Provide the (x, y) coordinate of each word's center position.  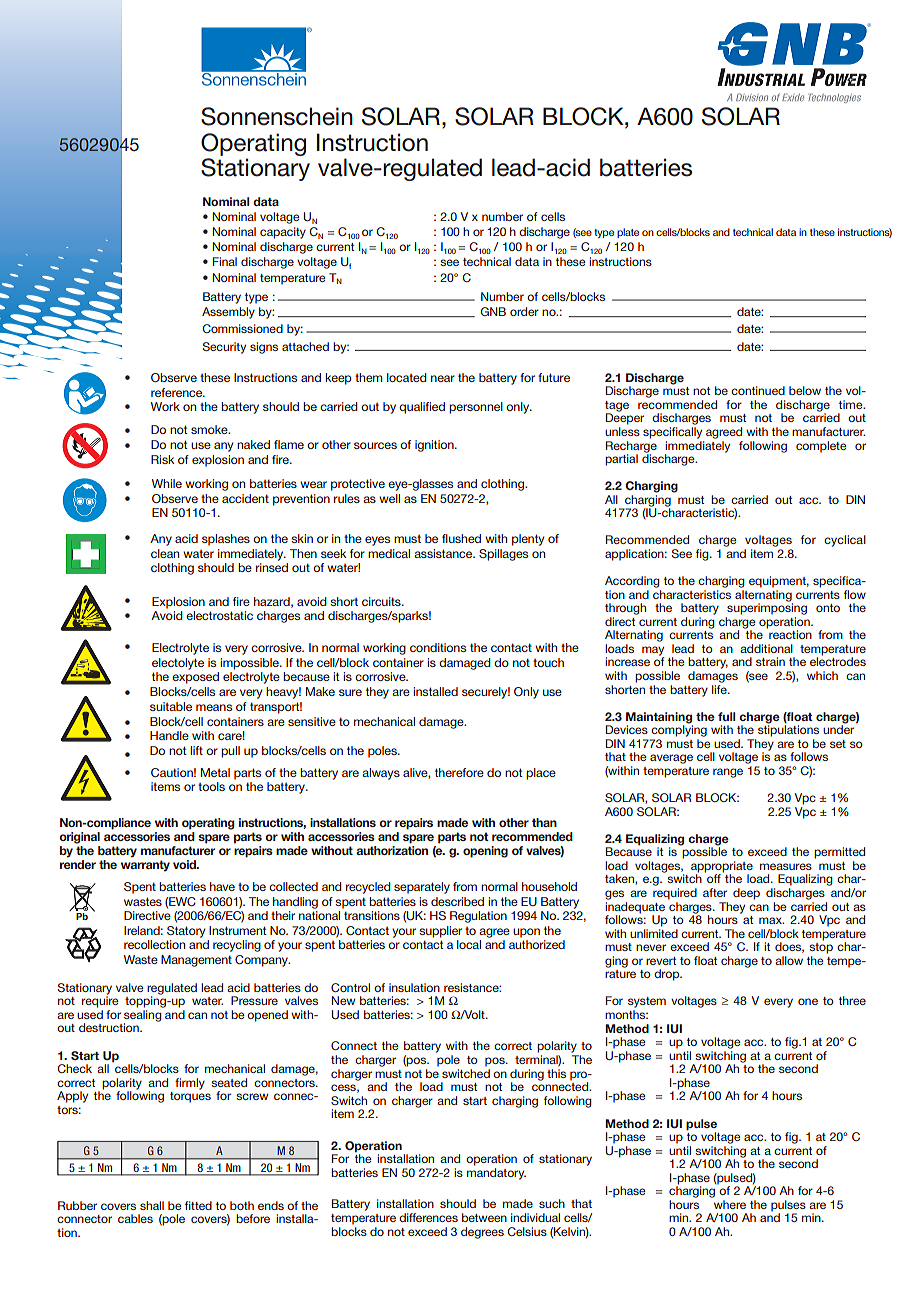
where (730, 1204)
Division (752, 97)
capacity (283, 233)
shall (152, 1205)
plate (628, 233)
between (484, 1217)
